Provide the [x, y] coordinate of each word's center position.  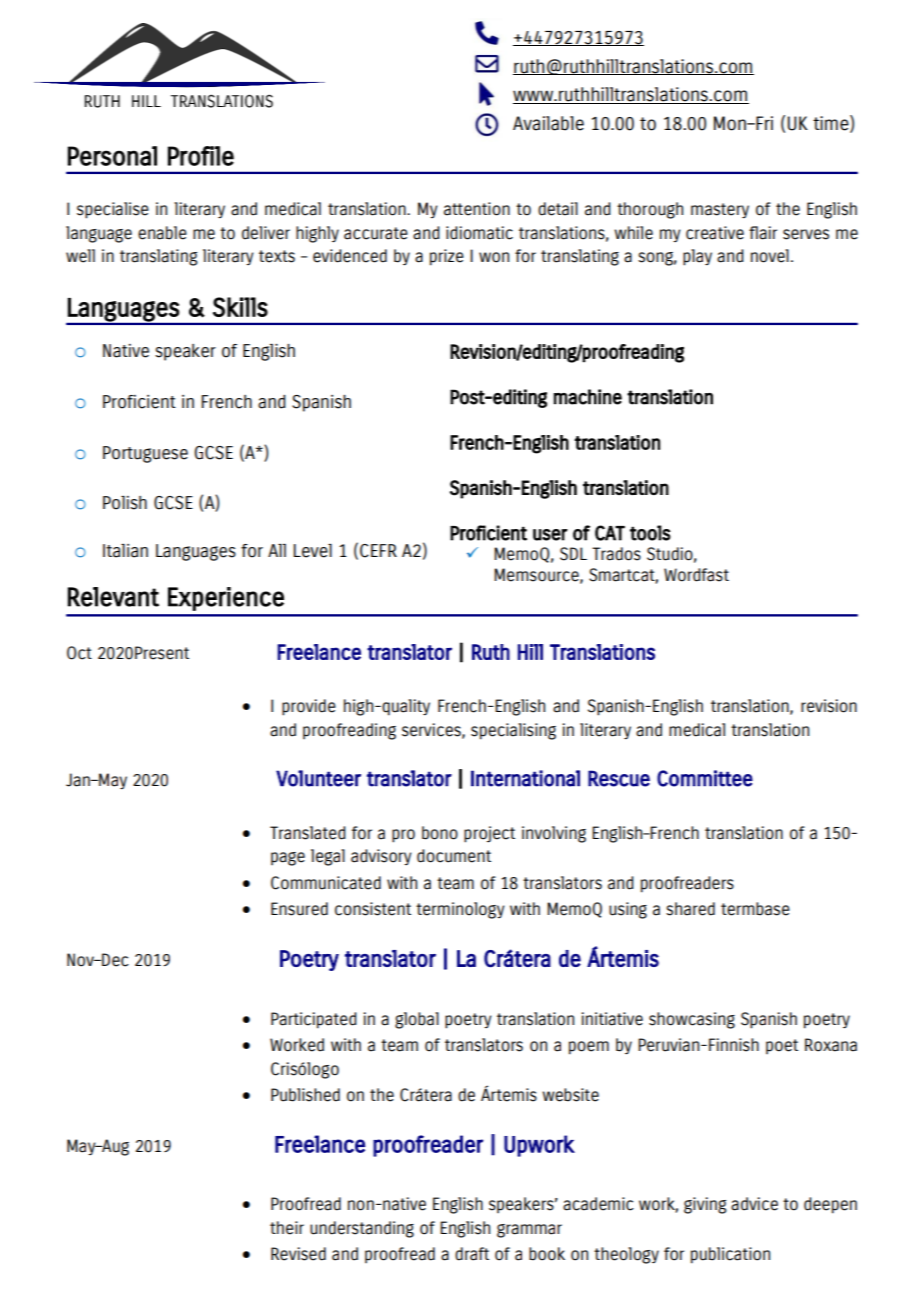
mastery [720, 210]
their [287, 1228]
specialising [513, 731]
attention [477, 209]
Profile [201, 156]
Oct [79, 653]
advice [754, 1204]
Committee [705, 778]
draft [472, 1254]
